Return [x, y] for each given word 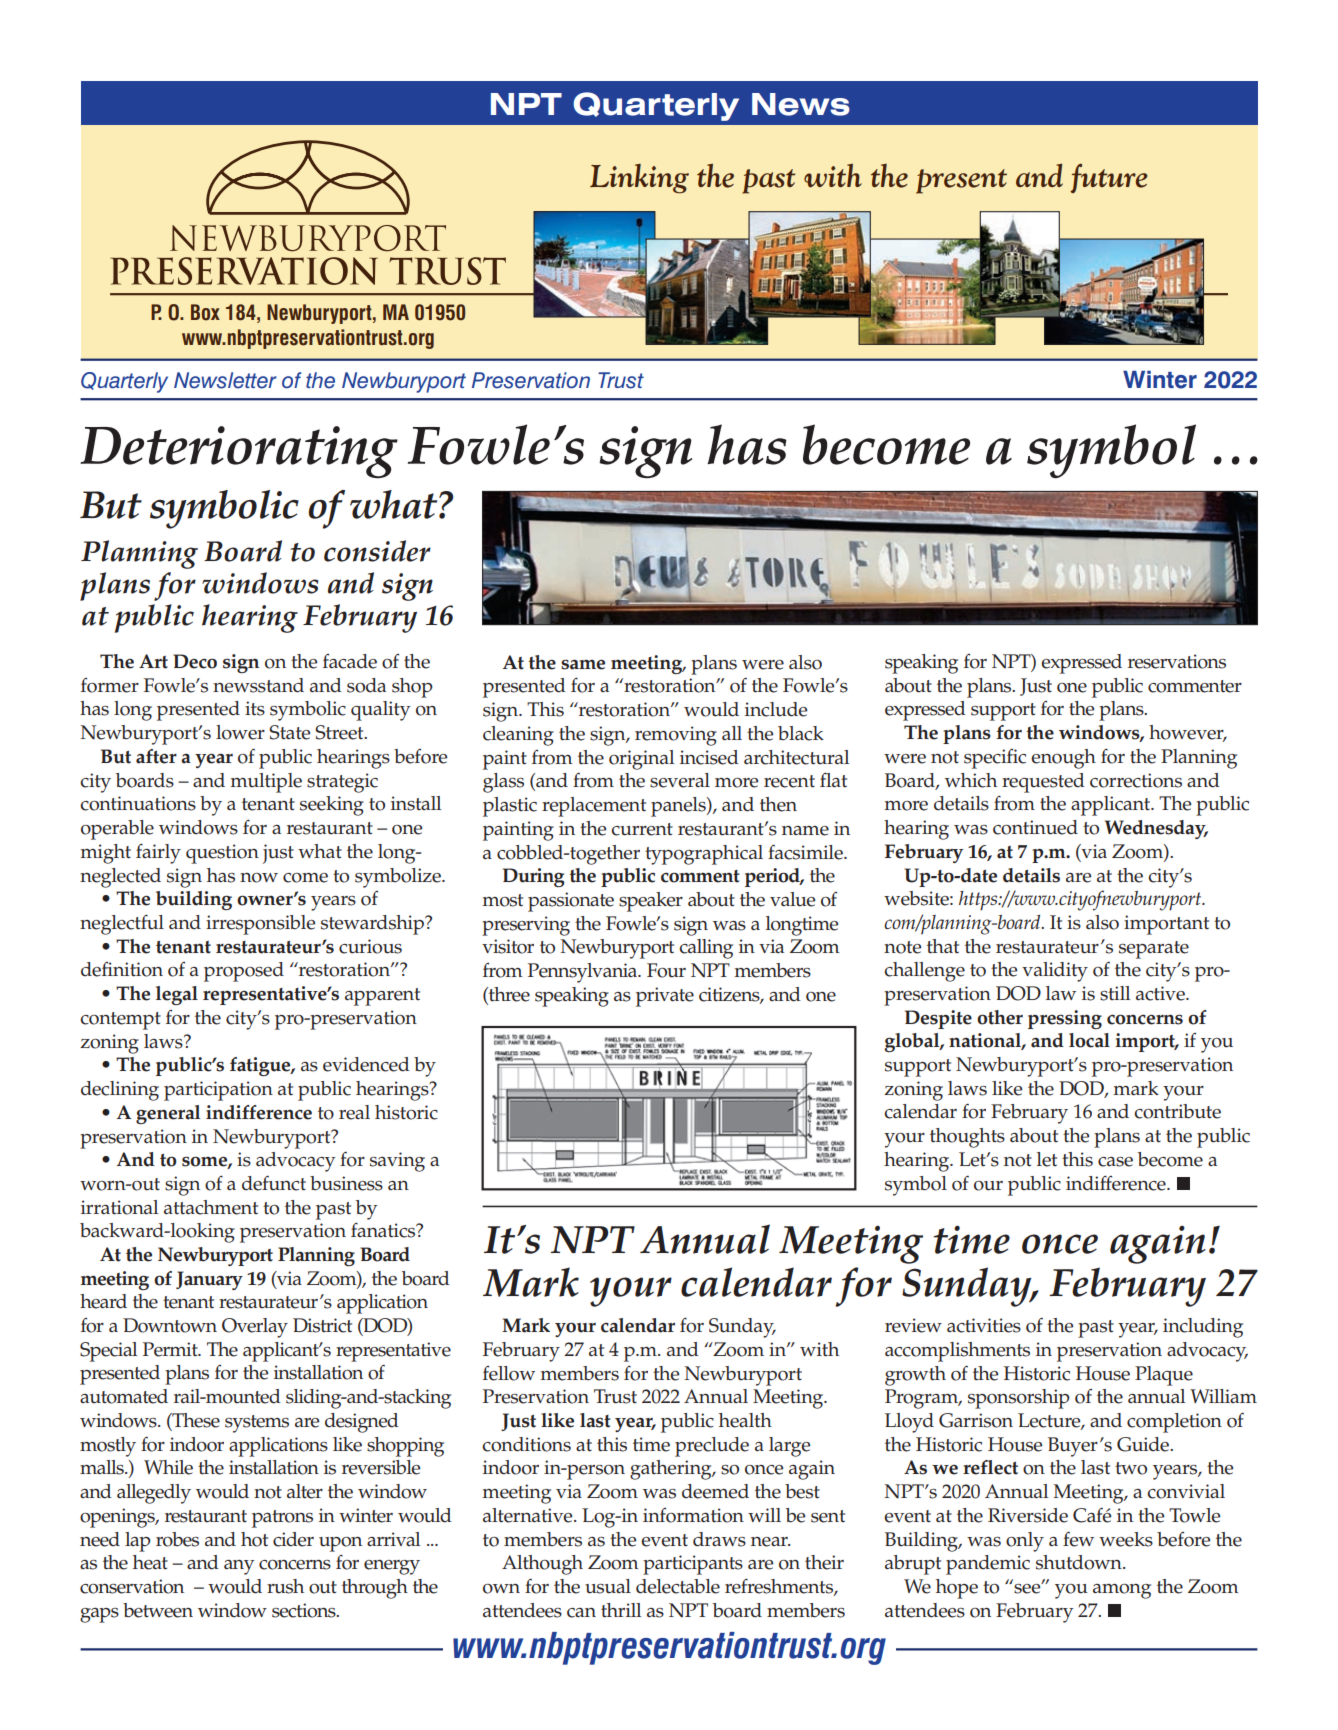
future [1109, 178]
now [259, 878]
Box [205, 312]
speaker [651, 902]
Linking [639, 179]
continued [1035, 827]
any [239, 1567]
